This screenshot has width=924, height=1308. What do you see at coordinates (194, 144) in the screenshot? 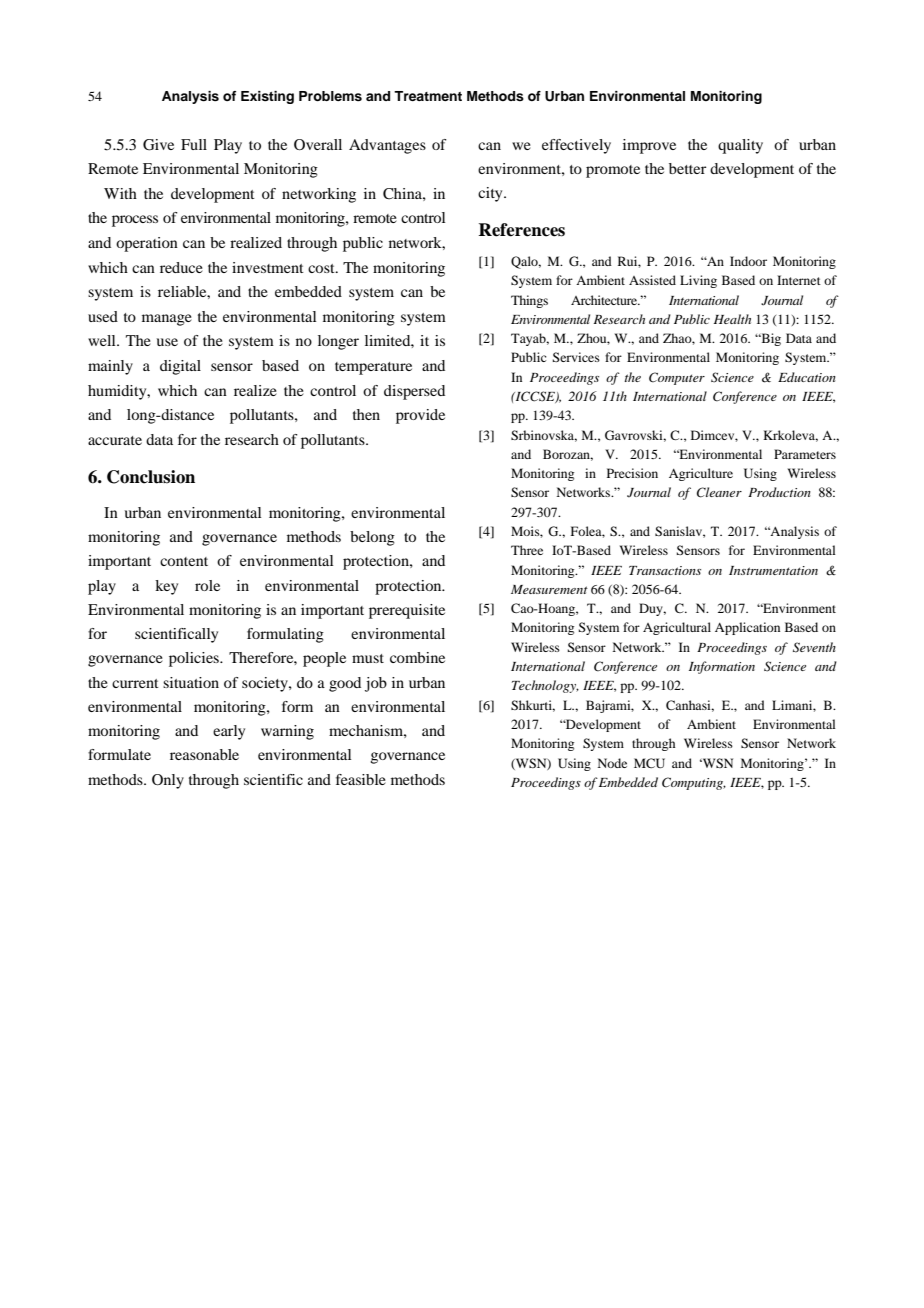
I see `Full` at bounding box center [194, 144].
